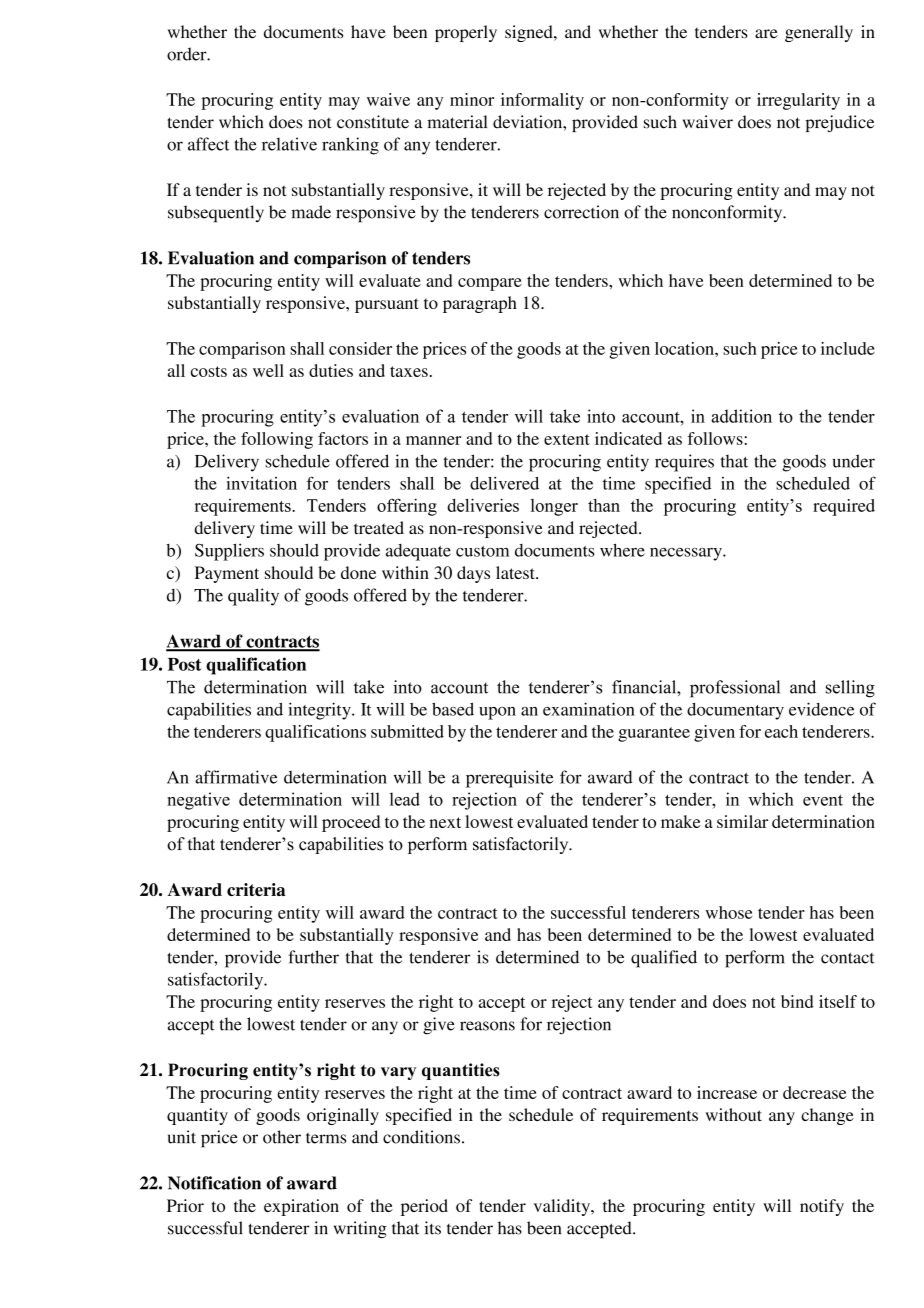 The image size is (924, 1308). I want to click on notify, so click(822, 1207).
